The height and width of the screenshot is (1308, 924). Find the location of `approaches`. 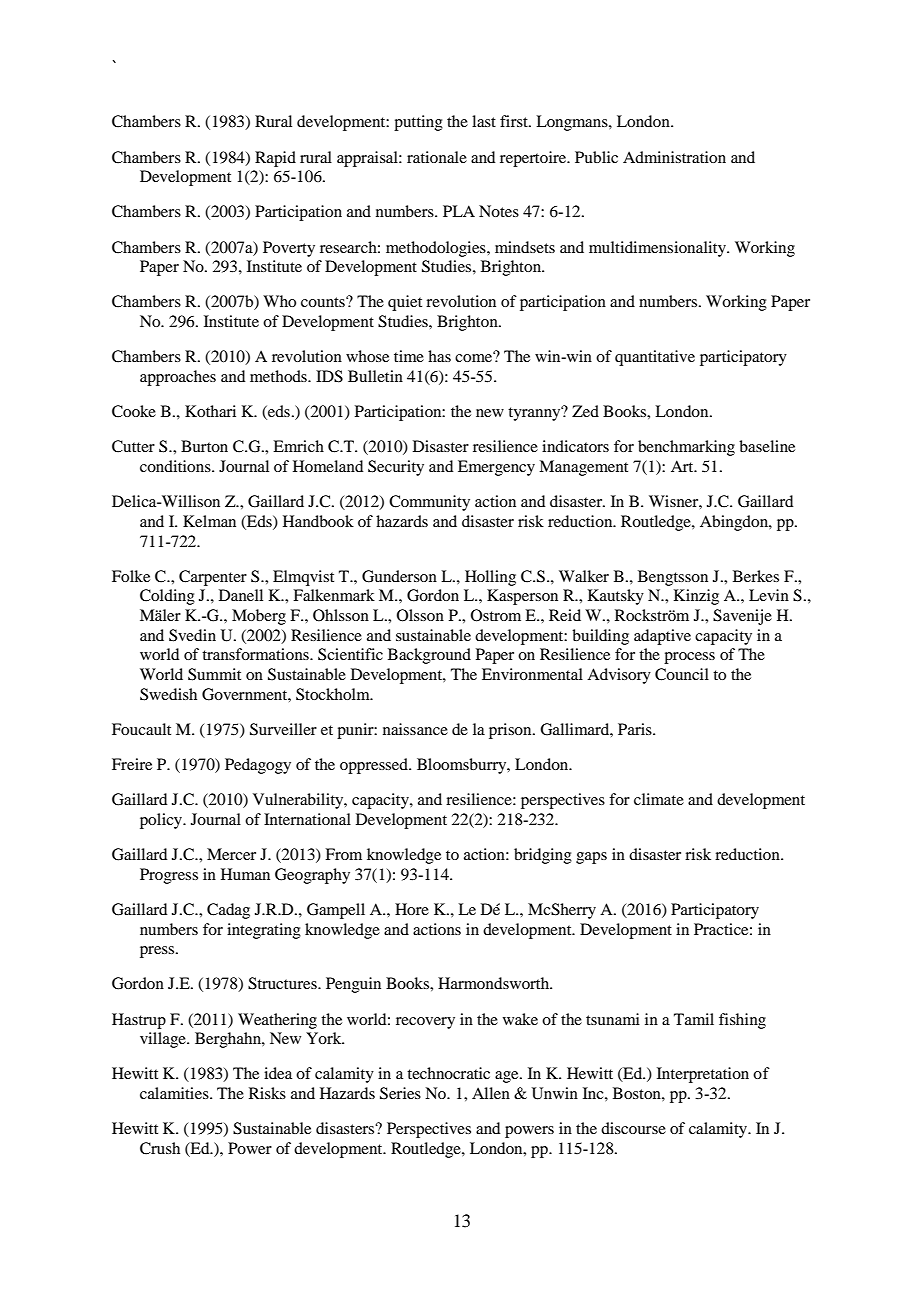

approaches is located at coordinates (178, 378).
